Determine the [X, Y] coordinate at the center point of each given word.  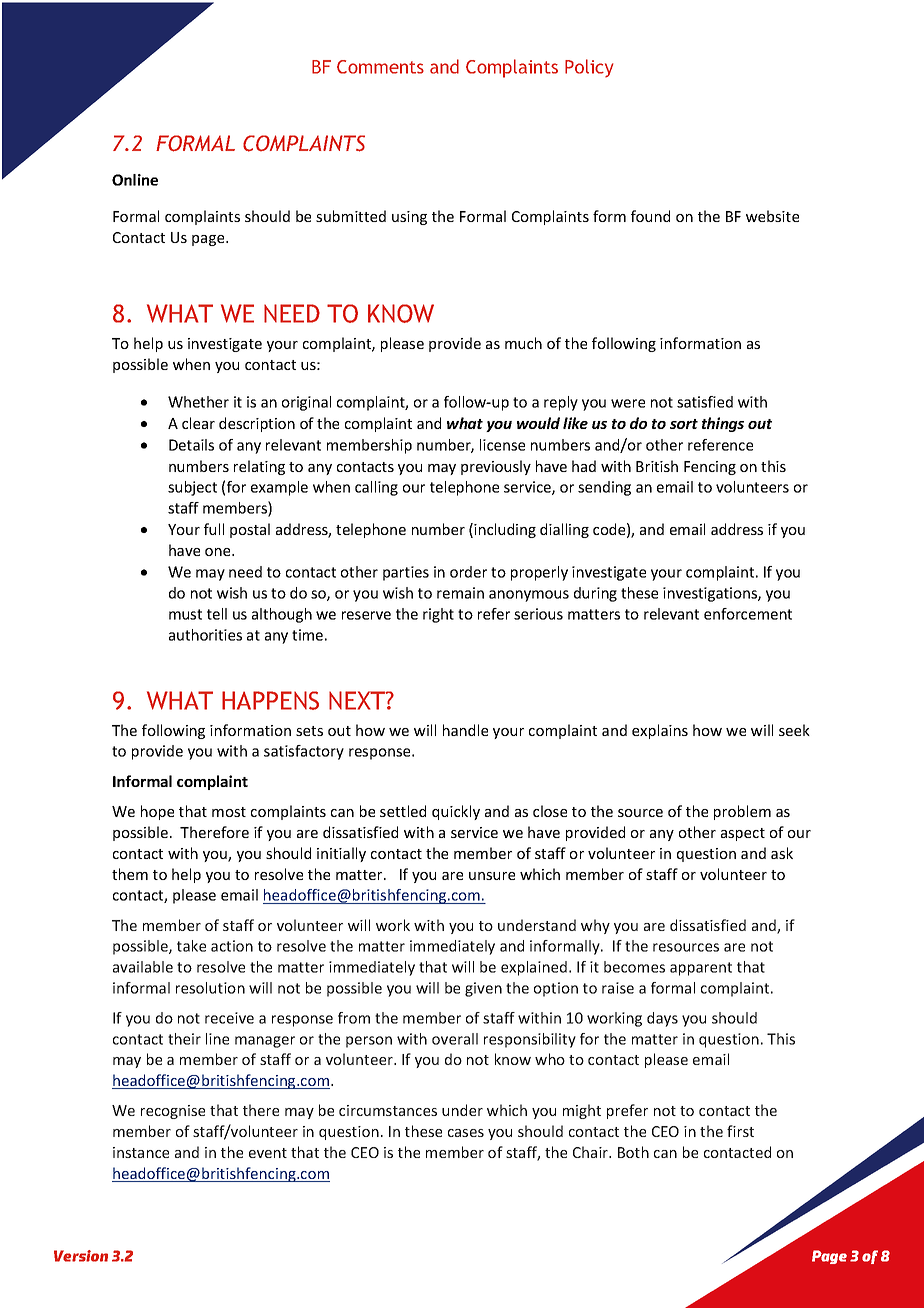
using [409, 218]
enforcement [748, 614]
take [191, 946]
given [483, 989]
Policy [589, 68]
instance [141, 1152]
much [523, 343]
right [438, 615]
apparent [701, 969]
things [723, 424]
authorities [205, 635]
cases [466, 1133]
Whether [198, 402]
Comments [380, 67]
